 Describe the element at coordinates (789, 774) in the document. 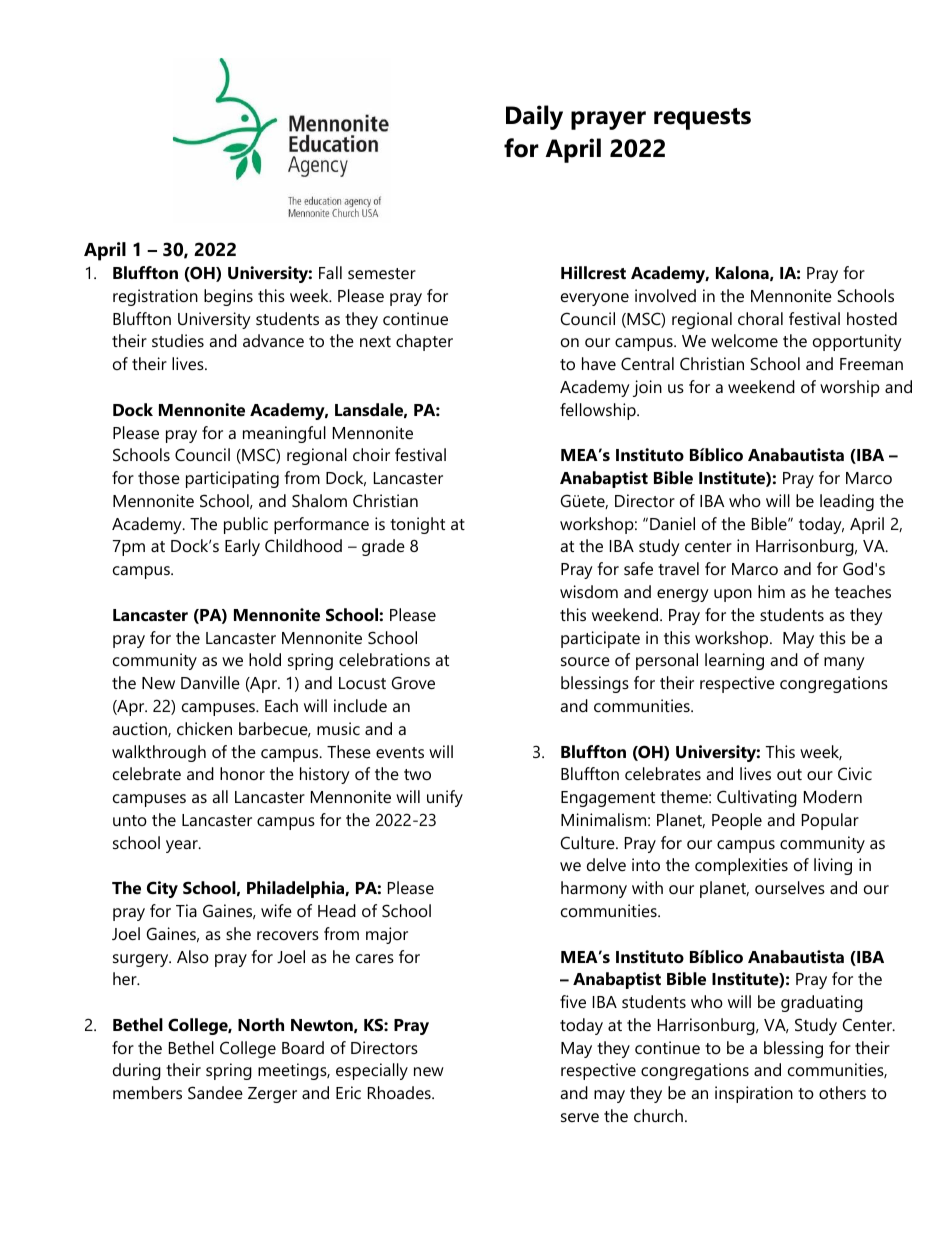

I see `out` at that location.
